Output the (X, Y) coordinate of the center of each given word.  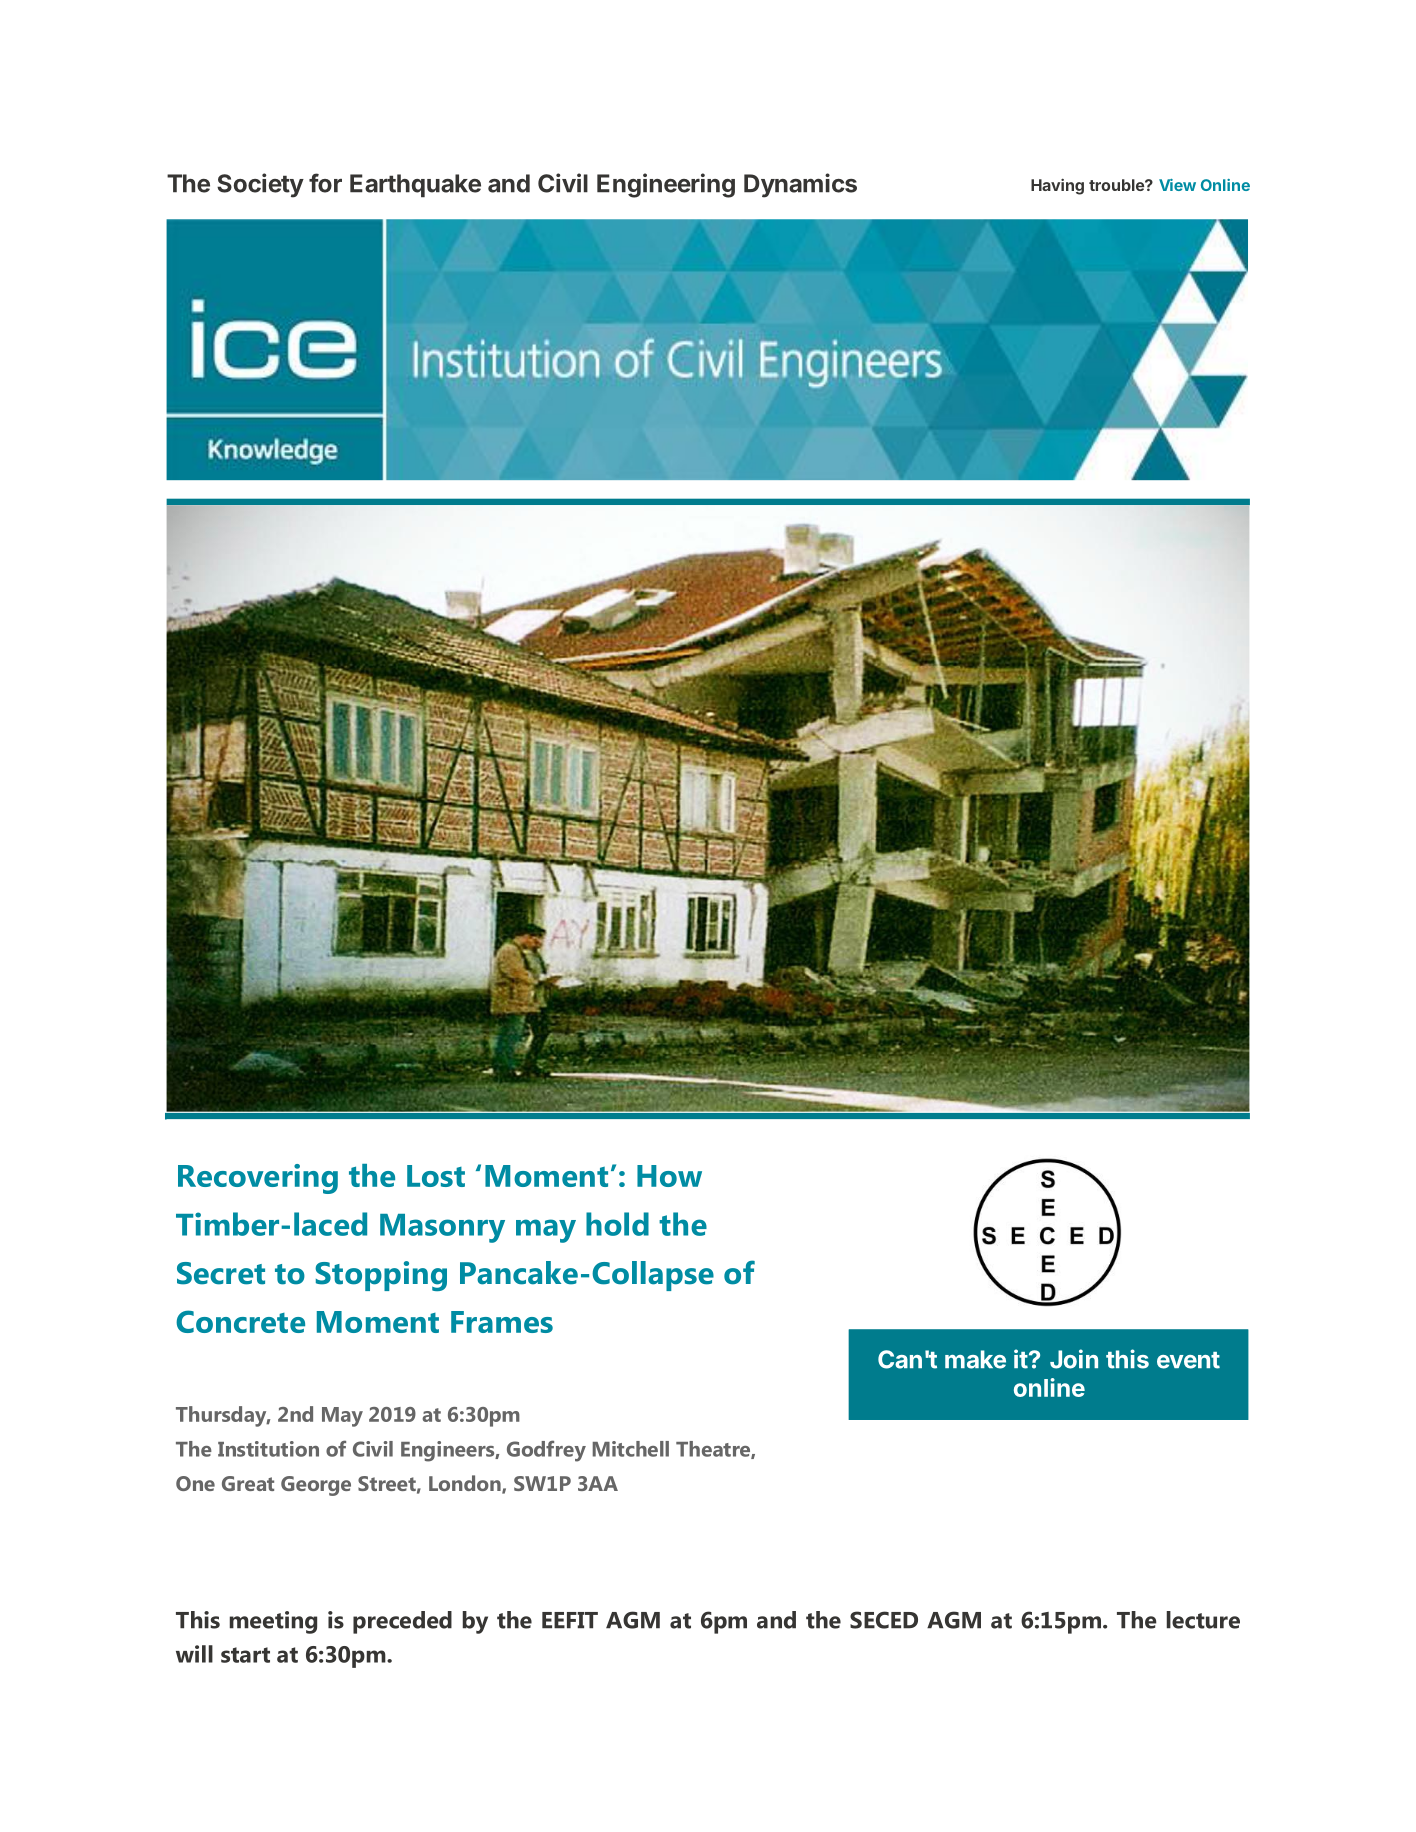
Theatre (714, 1450)
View (1177, 185)
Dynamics (800, 185)
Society (260, 185)
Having (1057, 186)
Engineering (666, 185)
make (975, 1359)
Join (1074, 1359)
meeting (273, 1622)
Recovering (258, 1179)
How (669, 1176)
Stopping (381, 1276)
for (325, 183)
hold (617, 1224)
